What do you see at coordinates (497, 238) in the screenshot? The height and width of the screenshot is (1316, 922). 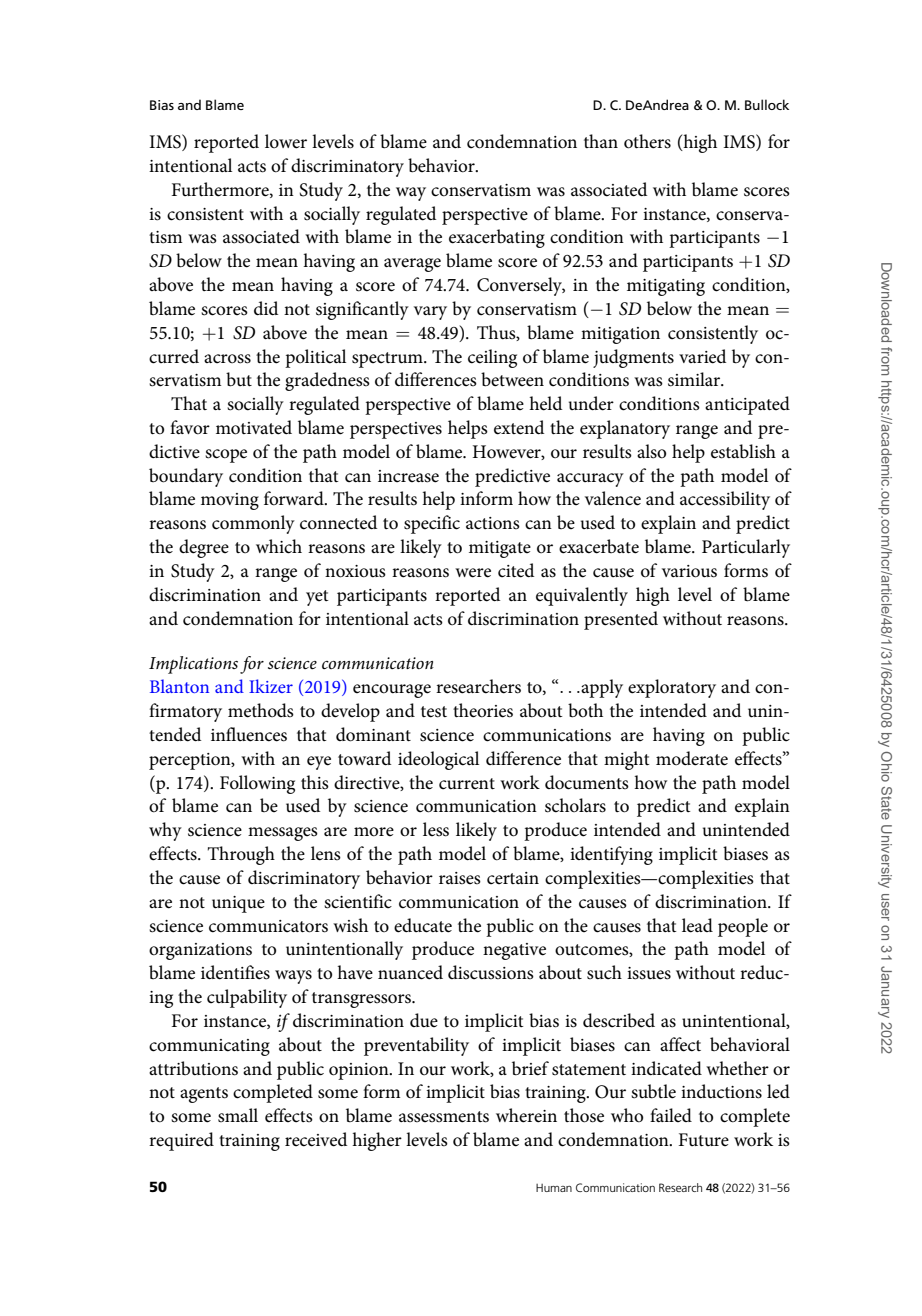 I see `exacerbating` at bounding box center [497, 238].
